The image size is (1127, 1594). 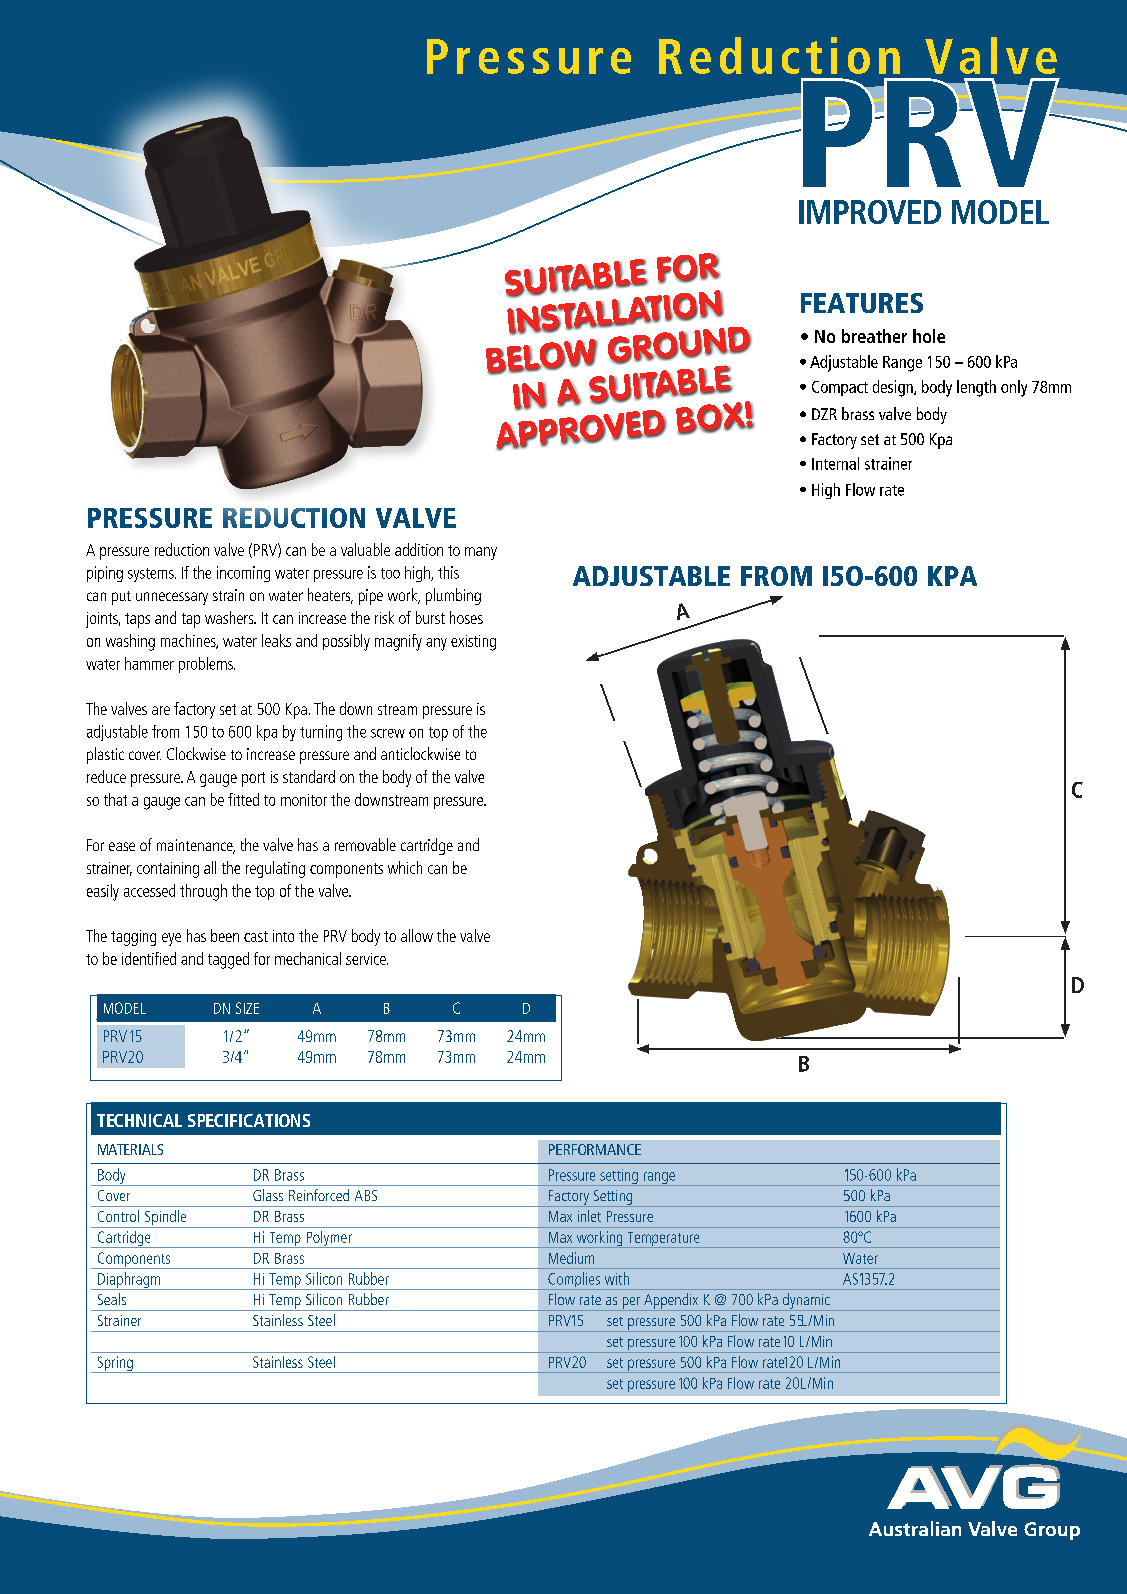 I want to click on PERFORMANCE, so click(x=595, y=1149).
